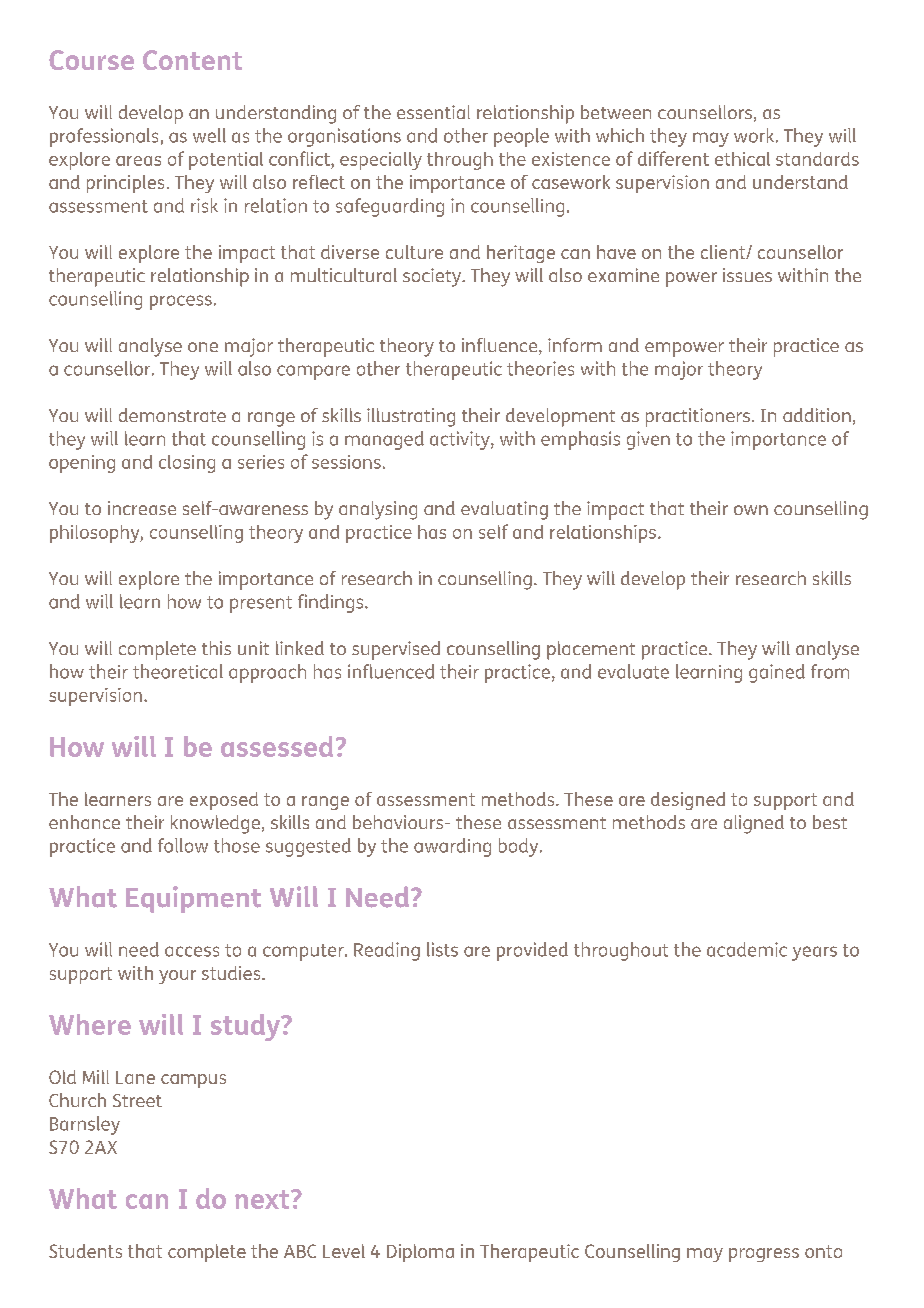 This document has width=924, height=1308. Describe the element at coordinates (172, 415) in the document. I see `demonstrate` at that location.
